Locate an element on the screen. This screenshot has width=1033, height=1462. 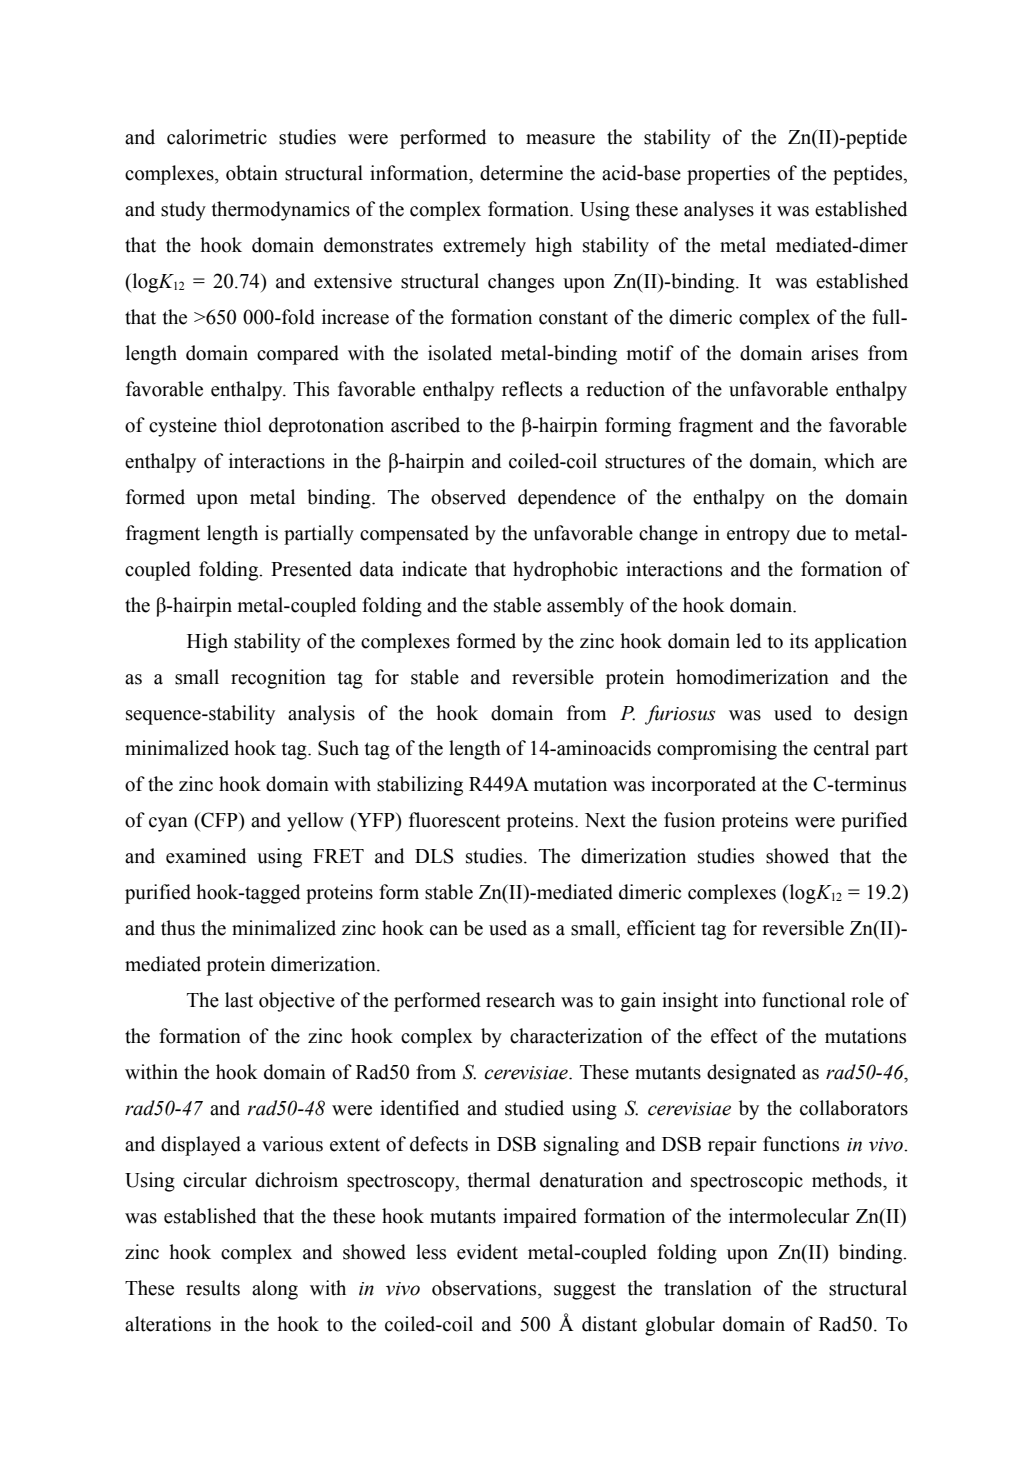
determine is located at coordinates (521, 173).
